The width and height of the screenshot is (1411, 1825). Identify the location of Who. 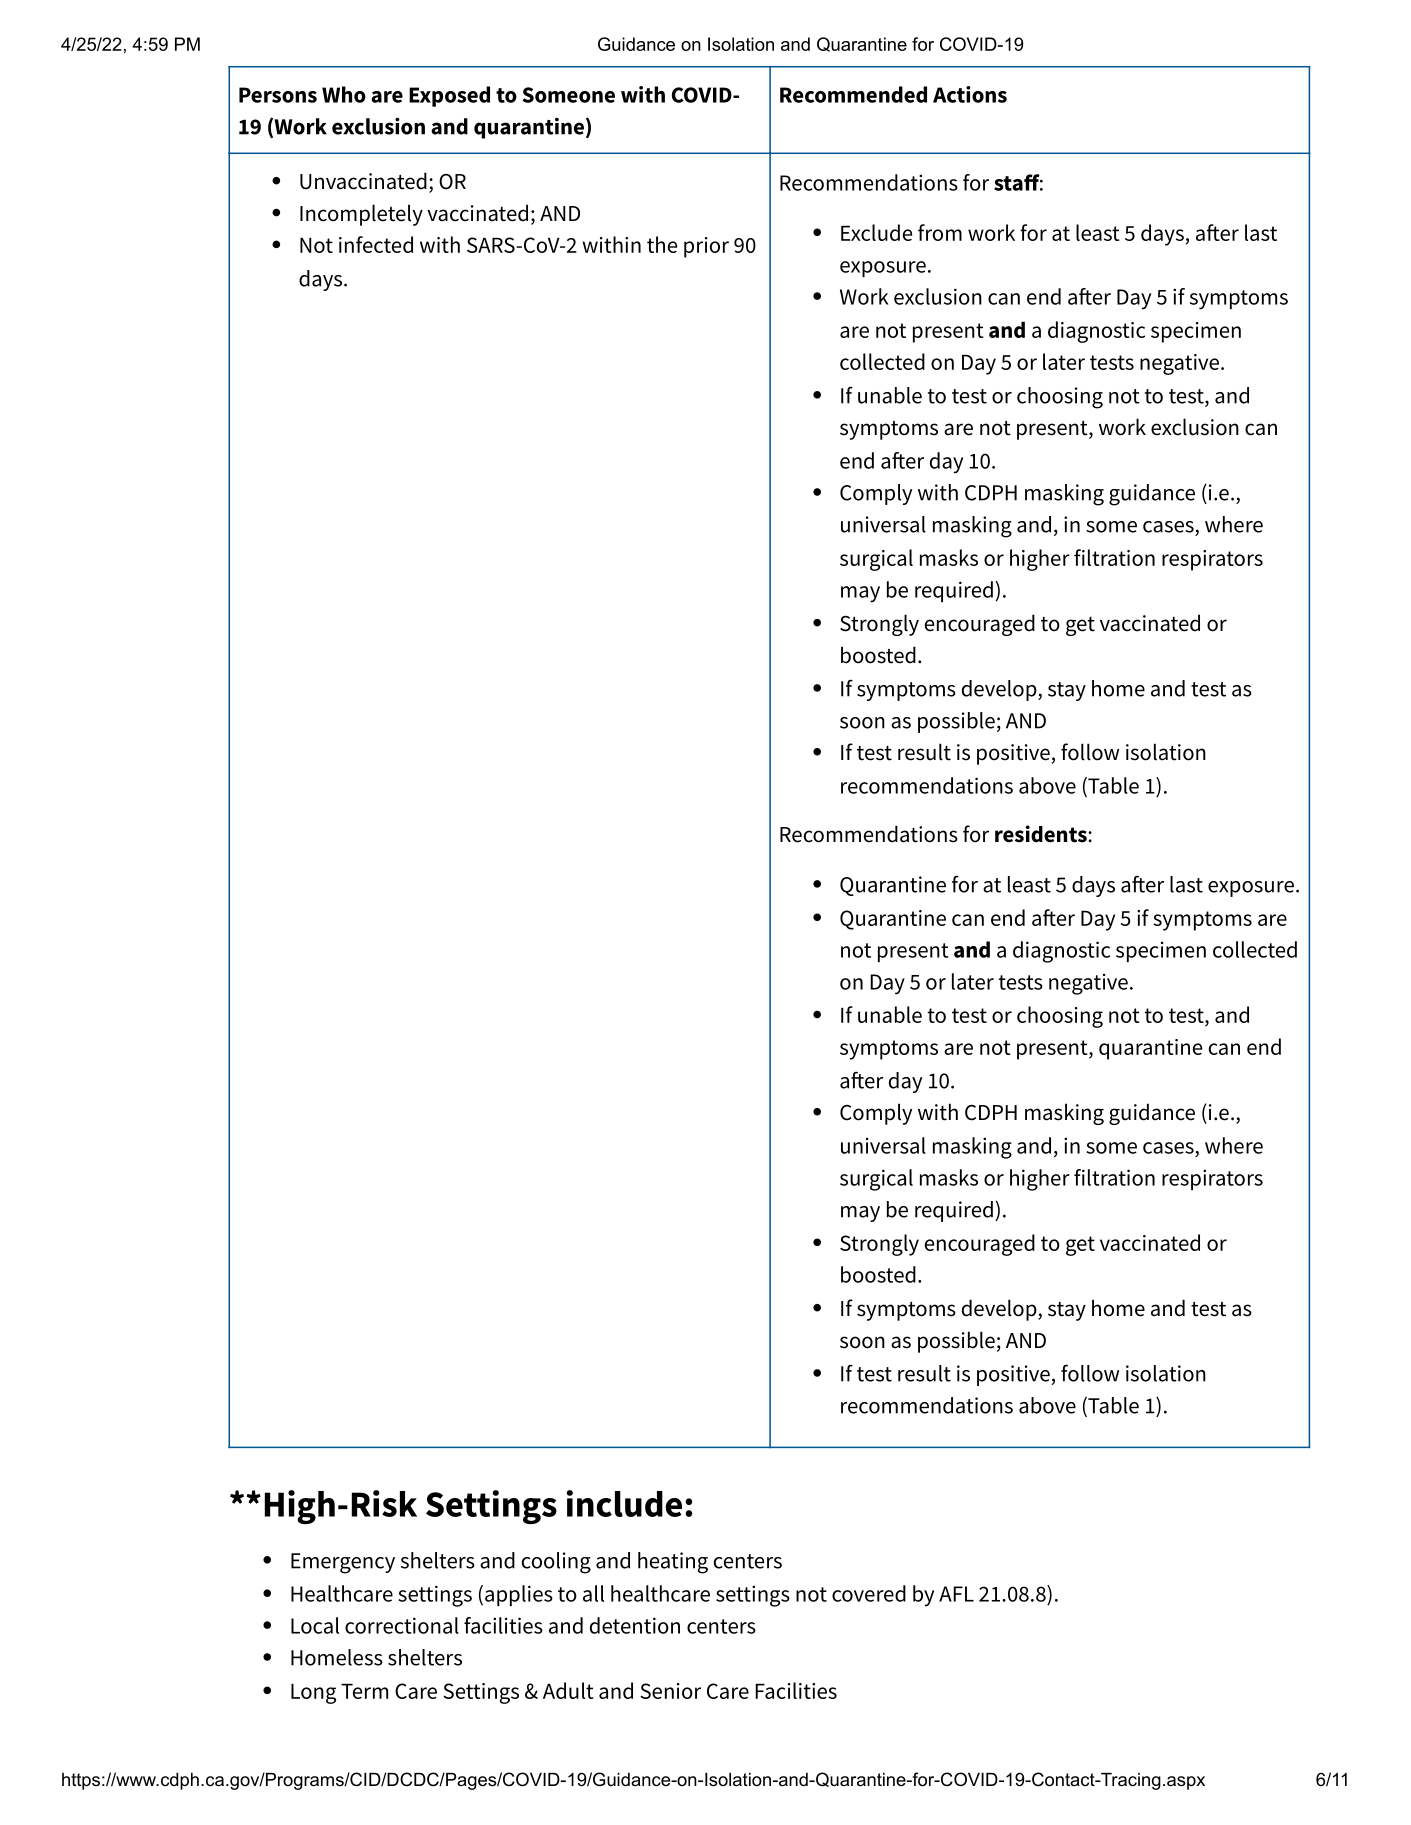
(344, 94).
